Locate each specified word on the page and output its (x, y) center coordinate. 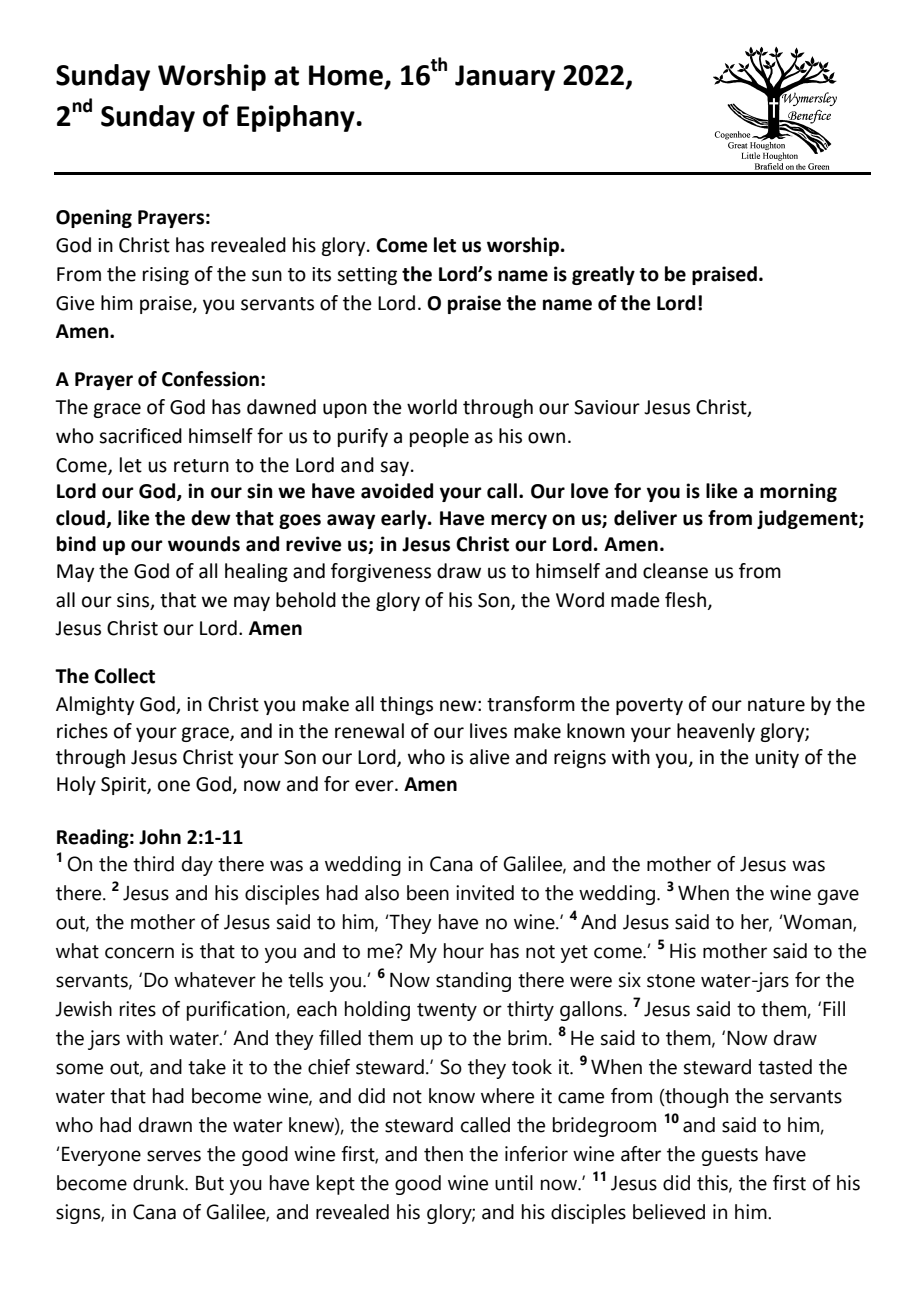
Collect (124, 676)
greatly (603, 275)
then (443, 1154)
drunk (160, 1183)
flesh (685, 600)
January (505, 78)
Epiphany (297, 118)
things (406, 705)
